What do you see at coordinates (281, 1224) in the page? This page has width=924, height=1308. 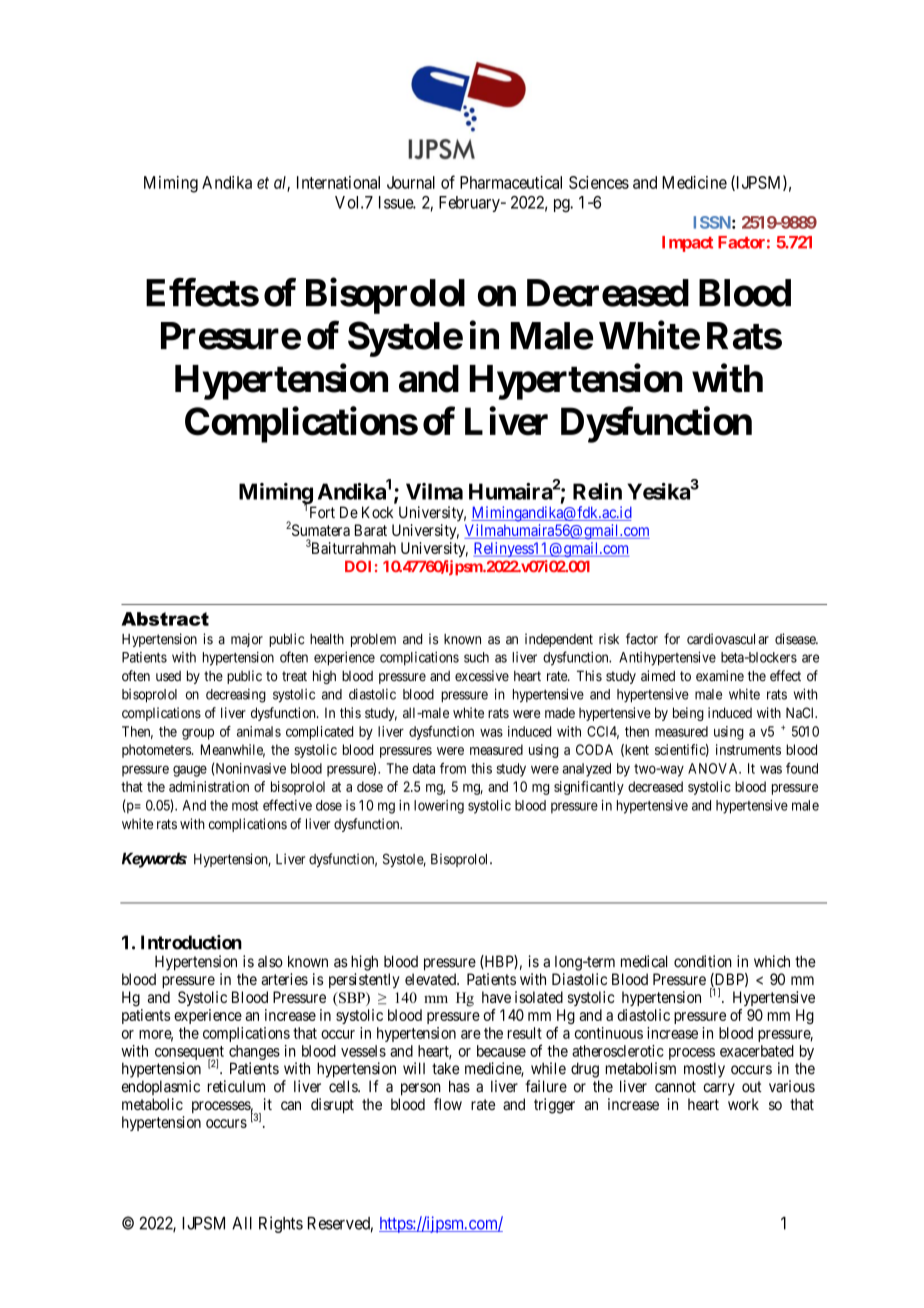 I see `Rights` at bounding box center [281, 1224].
